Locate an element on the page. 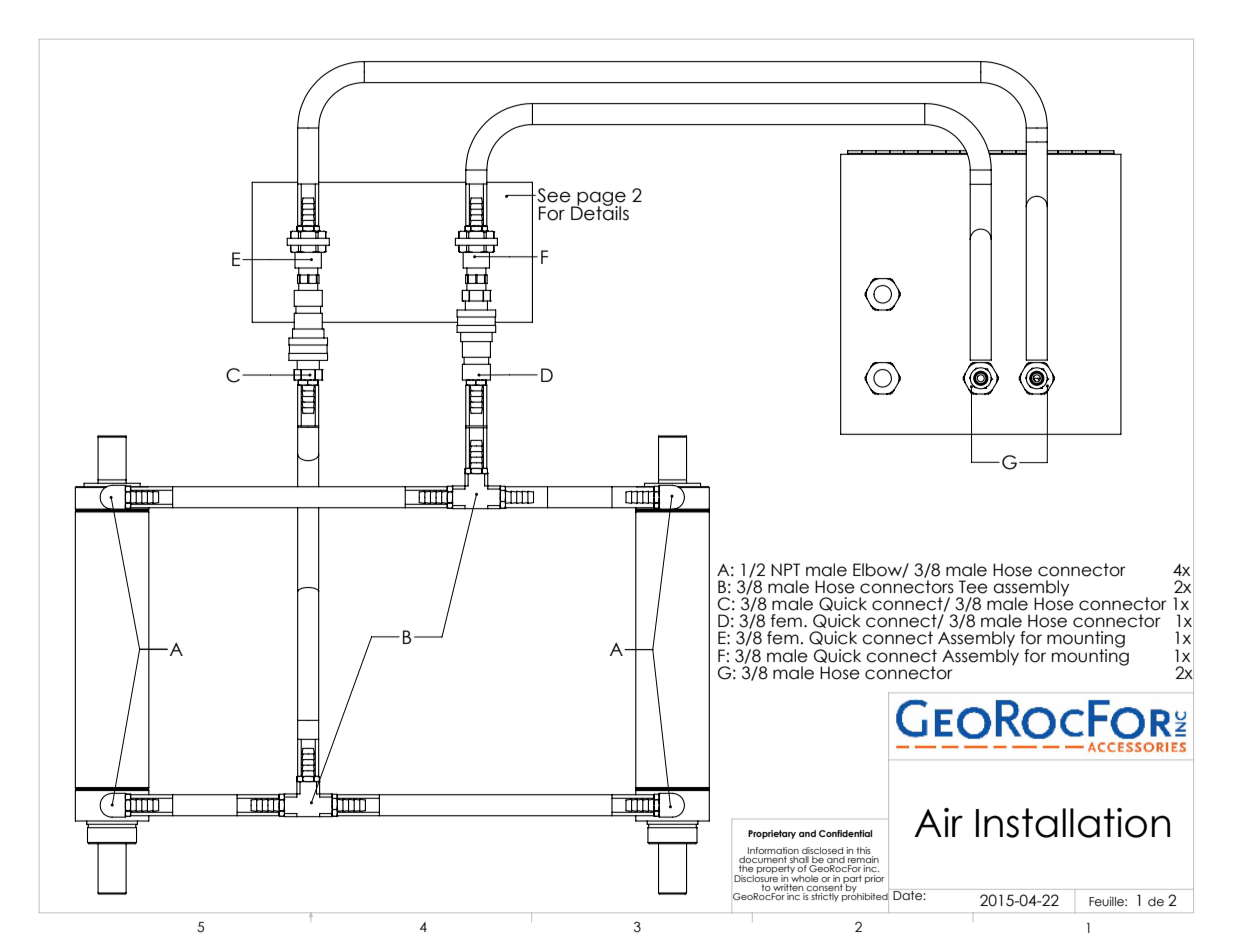  Details is located at coordinates (600, 212).
